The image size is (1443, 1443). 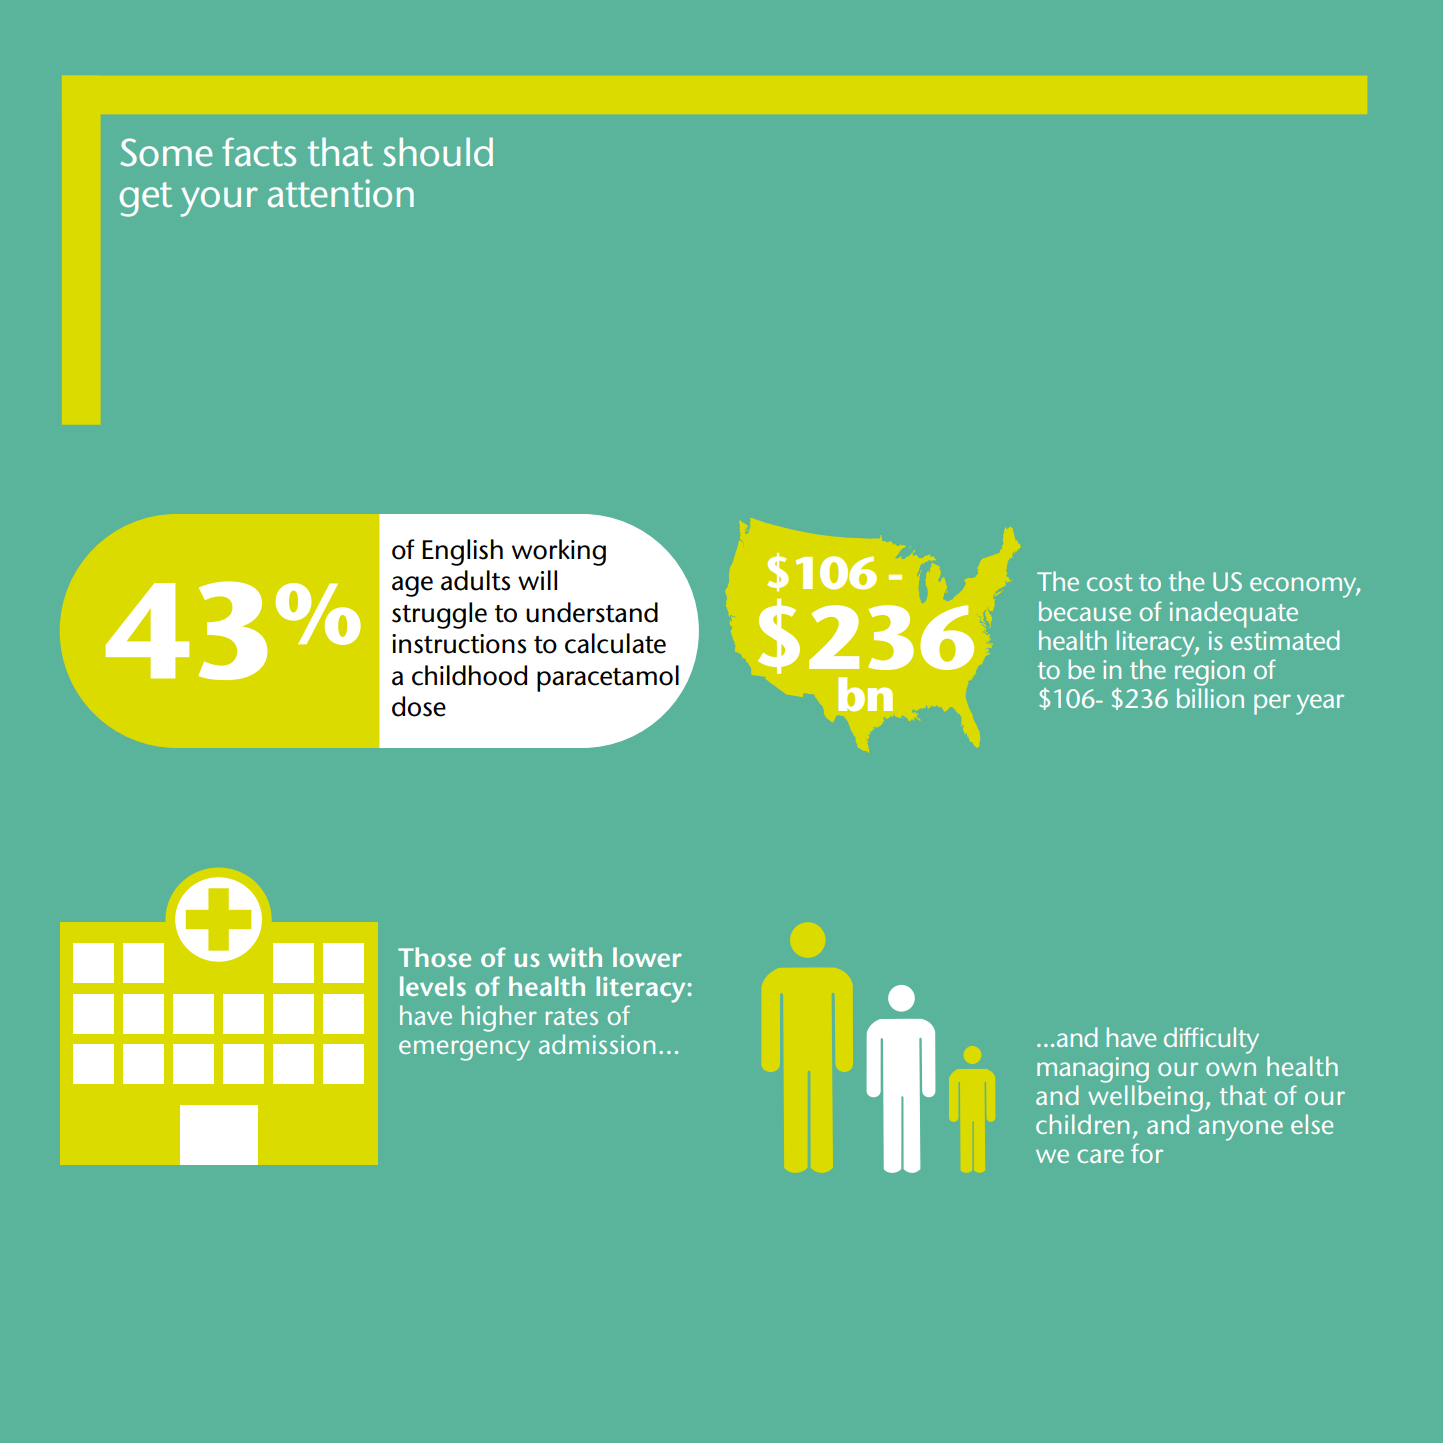 What do you see at coordinates (597, 1044) in the image?
I see `admission` at bounding box center [597, 1044].
